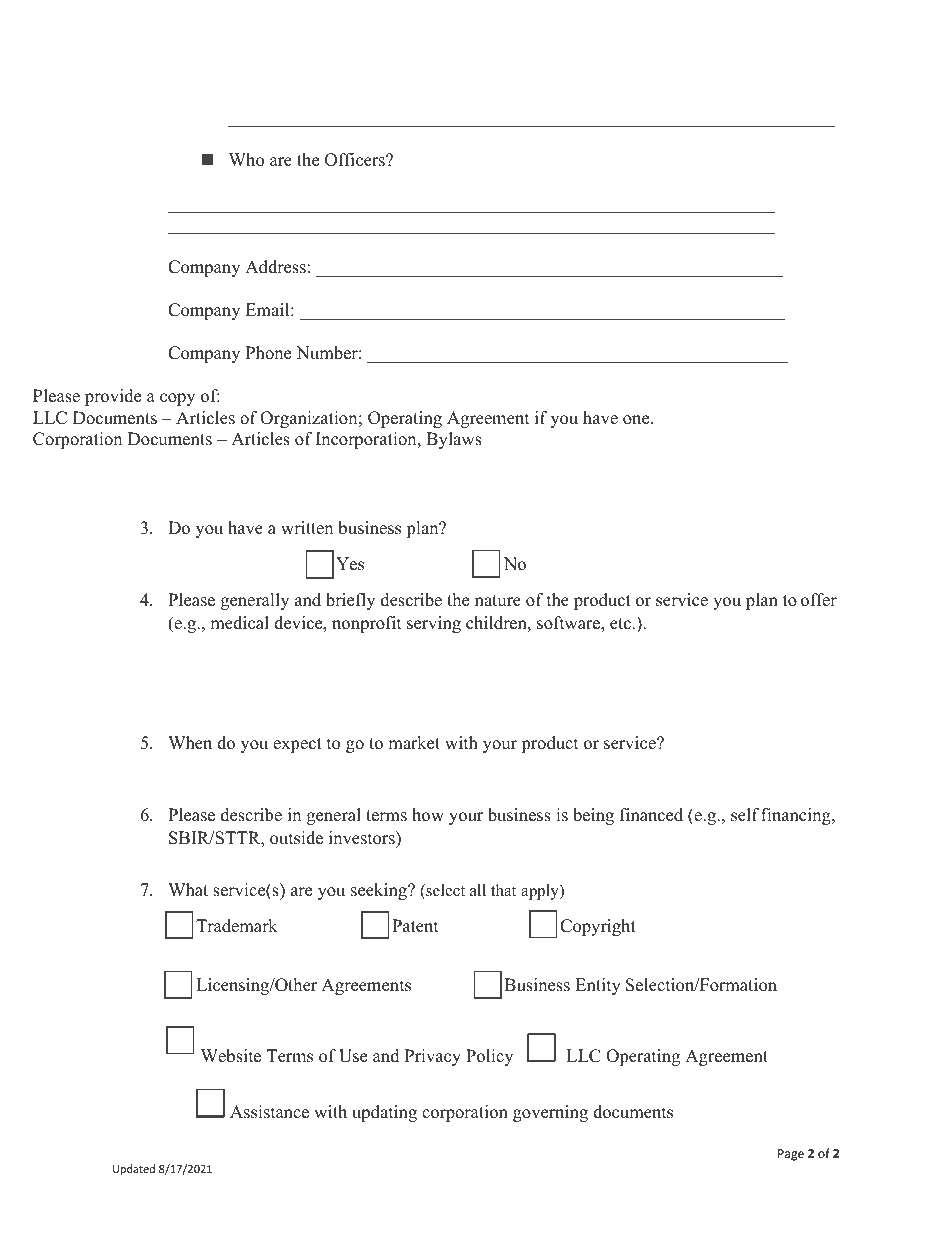 This screenshot has width=952, height=1233. Describe the element at coordinates (134, 1169) in the screenshot. I see `Updated` at that location.
